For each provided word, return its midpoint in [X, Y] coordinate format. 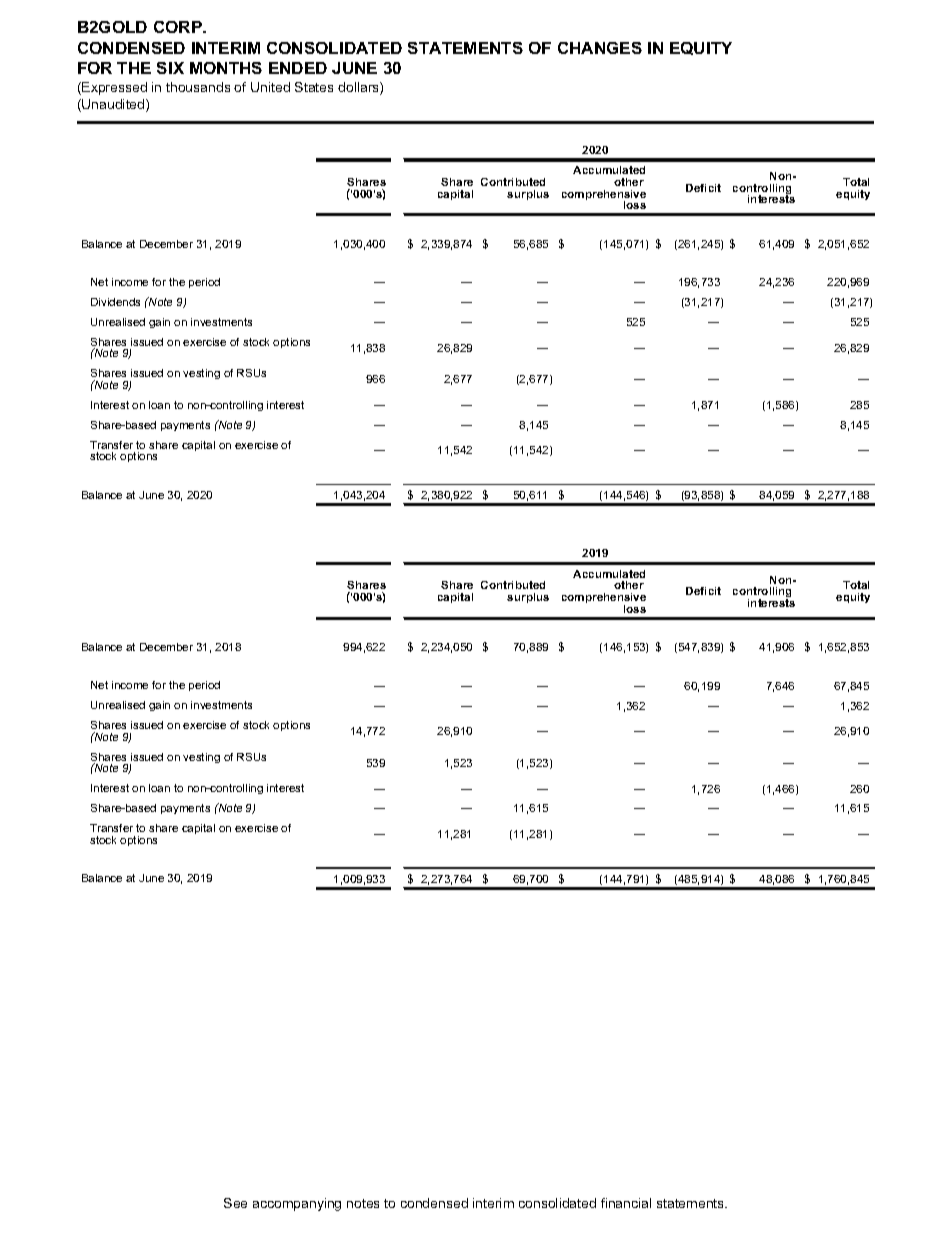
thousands [198, 87]
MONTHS [226, 68]
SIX [170, 68]
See [235, 1203]
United [270, 87]
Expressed [113, 88]
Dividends [115, 302]
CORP [179, 27]
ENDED [298, 68]
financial [626, 1203]
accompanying [297, 1204]
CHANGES [600, 48]
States [314, 87]
